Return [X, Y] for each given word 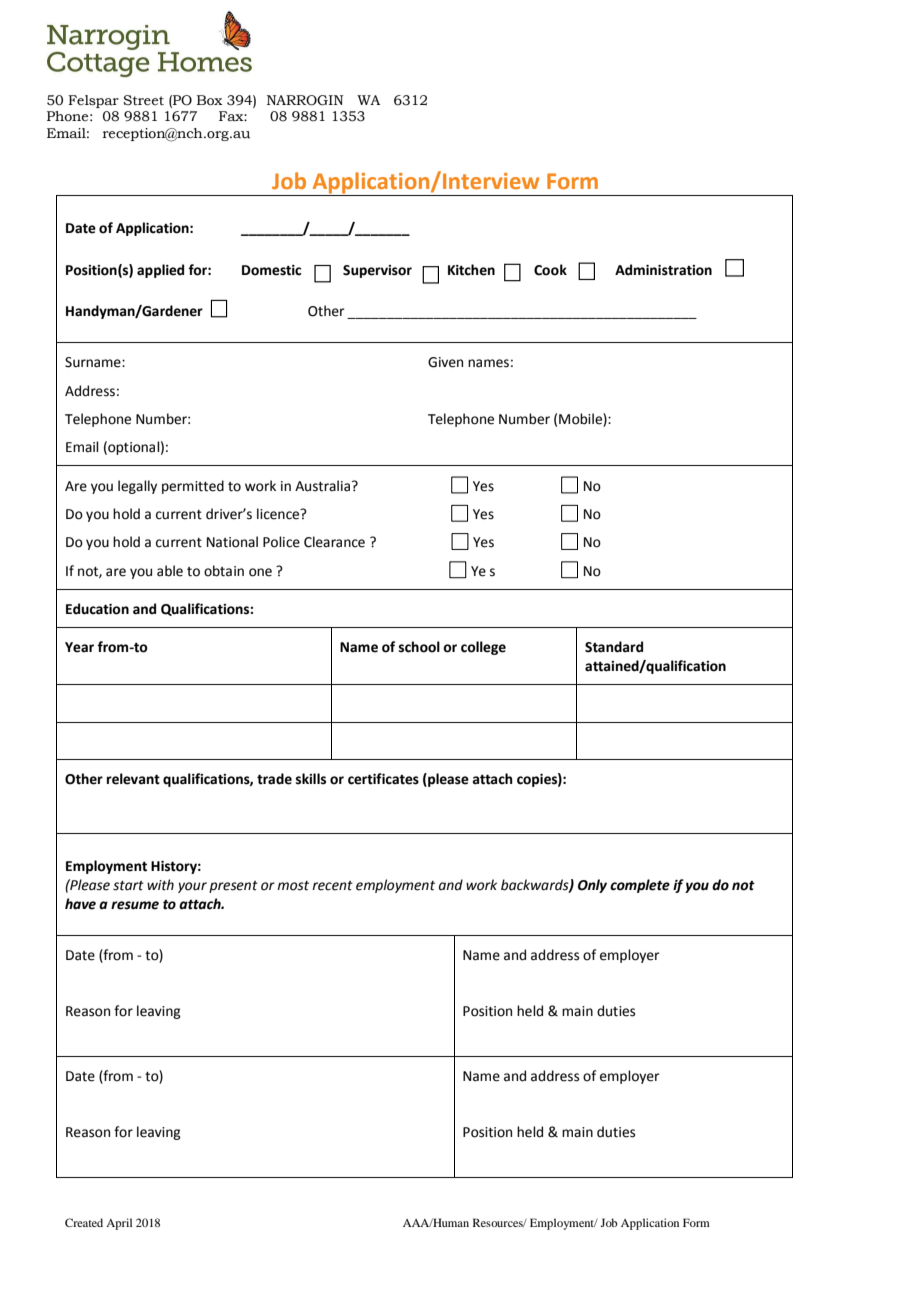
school [419, 647]
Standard [614, 647]
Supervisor [377, 271]
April [119, 1224]
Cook [550, 270]
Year [79, 647]
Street [143, 100]
